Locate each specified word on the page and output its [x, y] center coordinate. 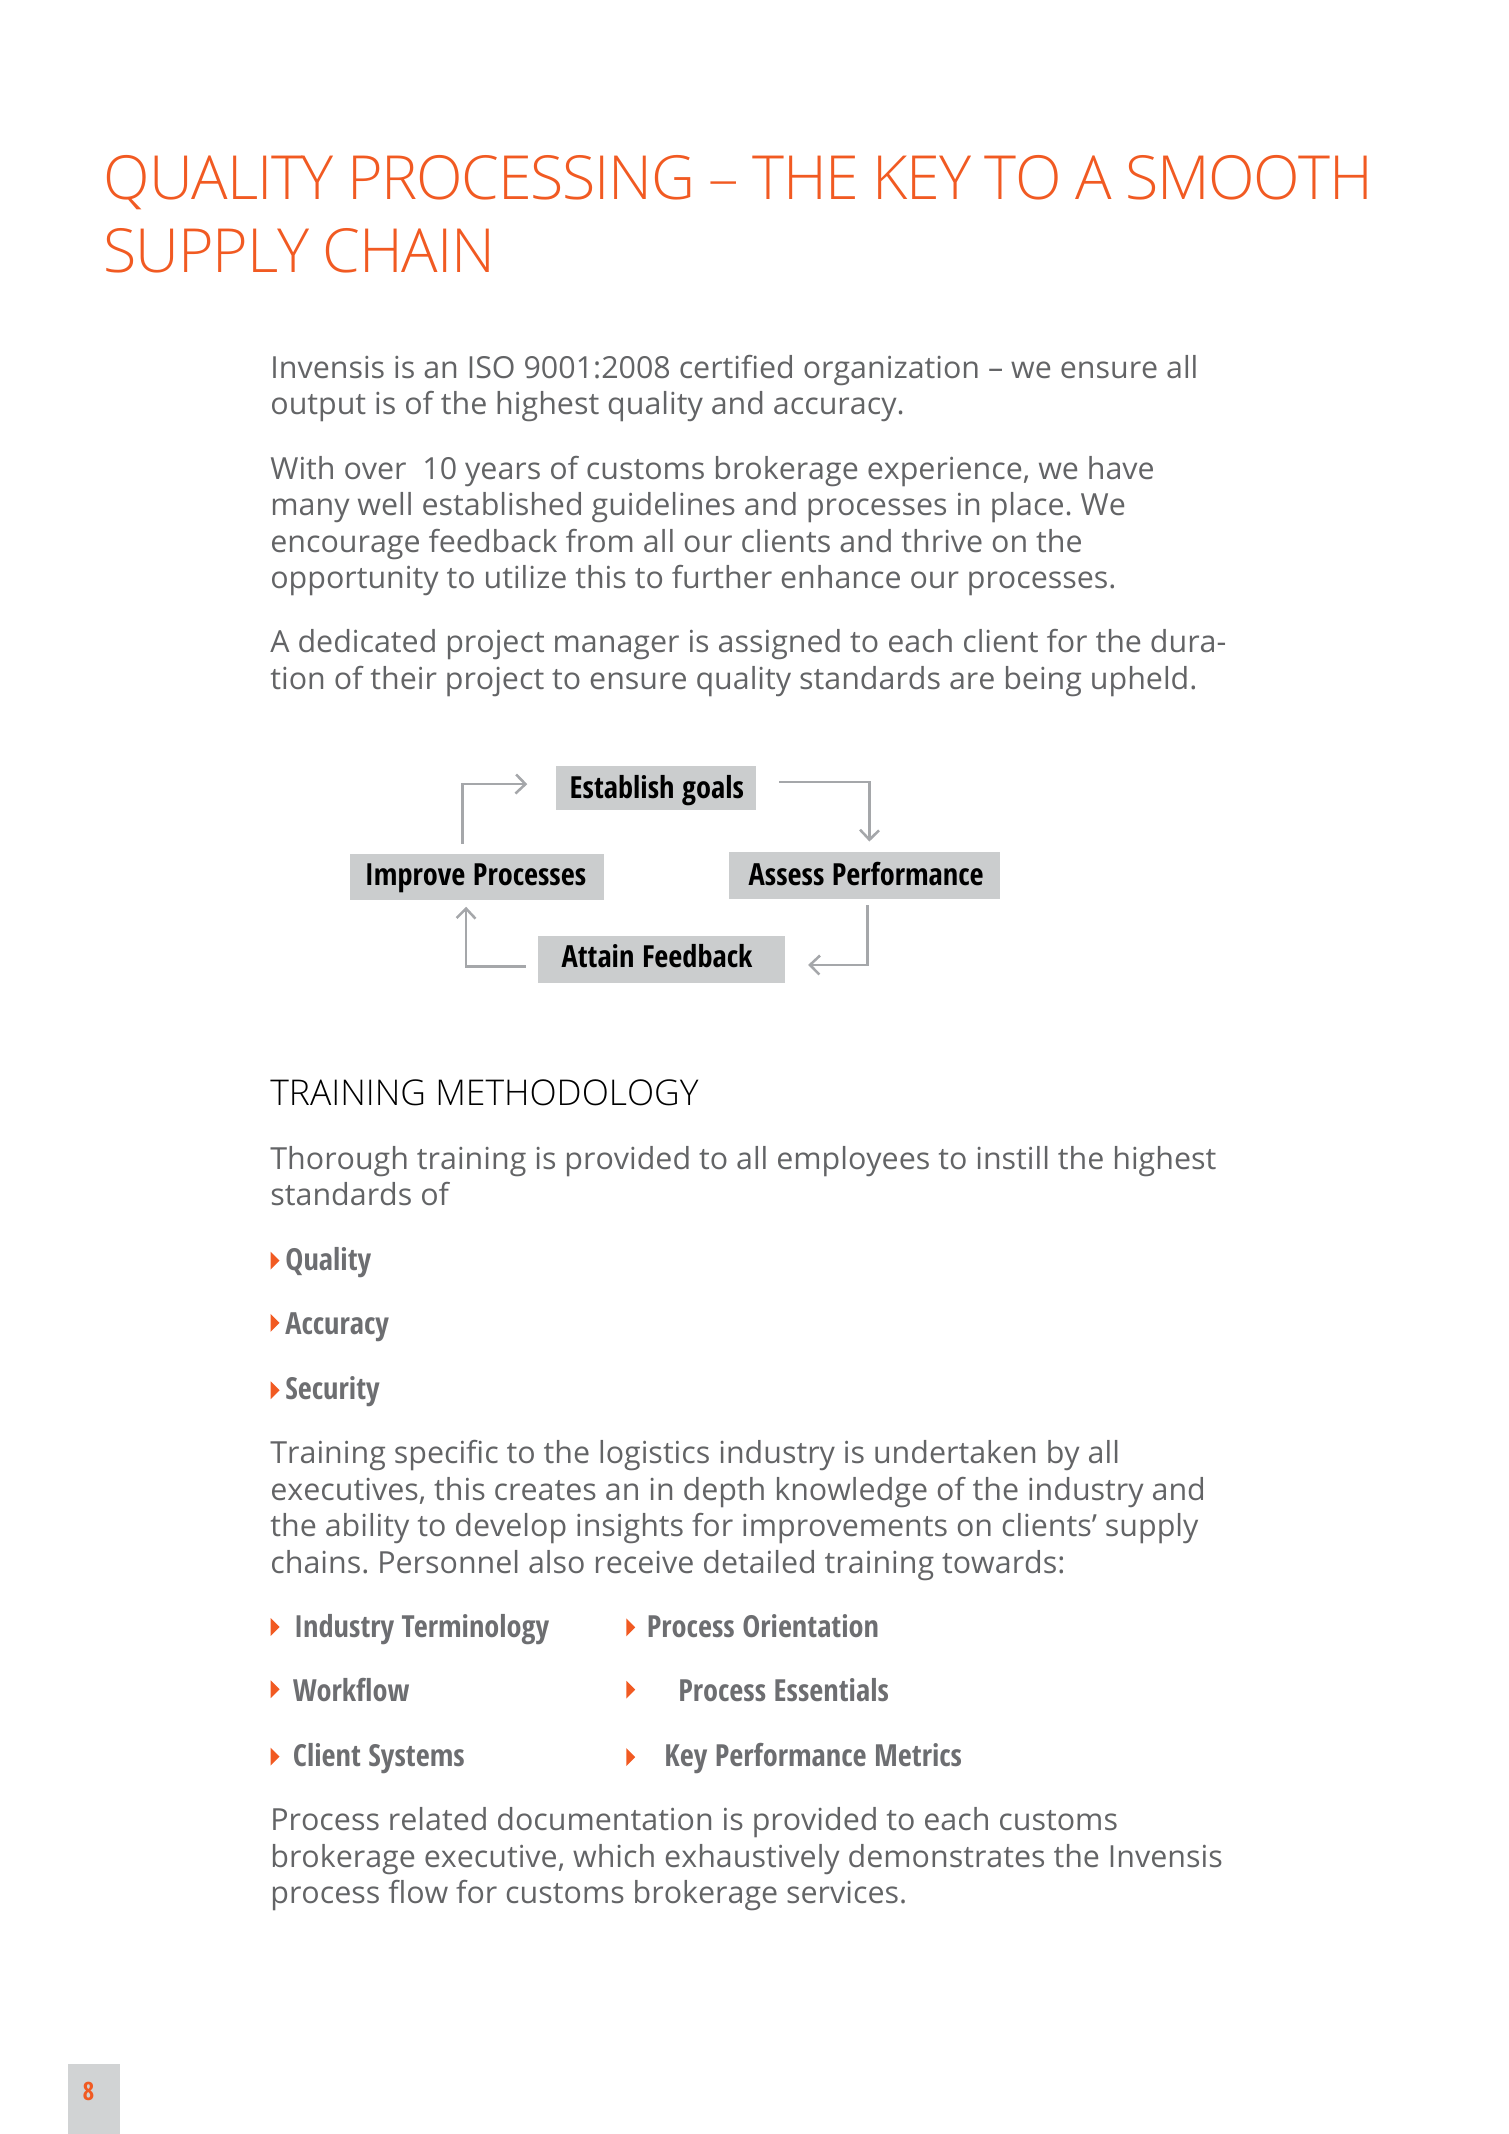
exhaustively [752, 1859]
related [438, 1818]
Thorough [338, 1161]
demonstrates [946, 1855]
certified [736, 366]
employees [853, 1161]
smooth [1247, 177]
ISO [492, 367]
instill [1013, 1157]
